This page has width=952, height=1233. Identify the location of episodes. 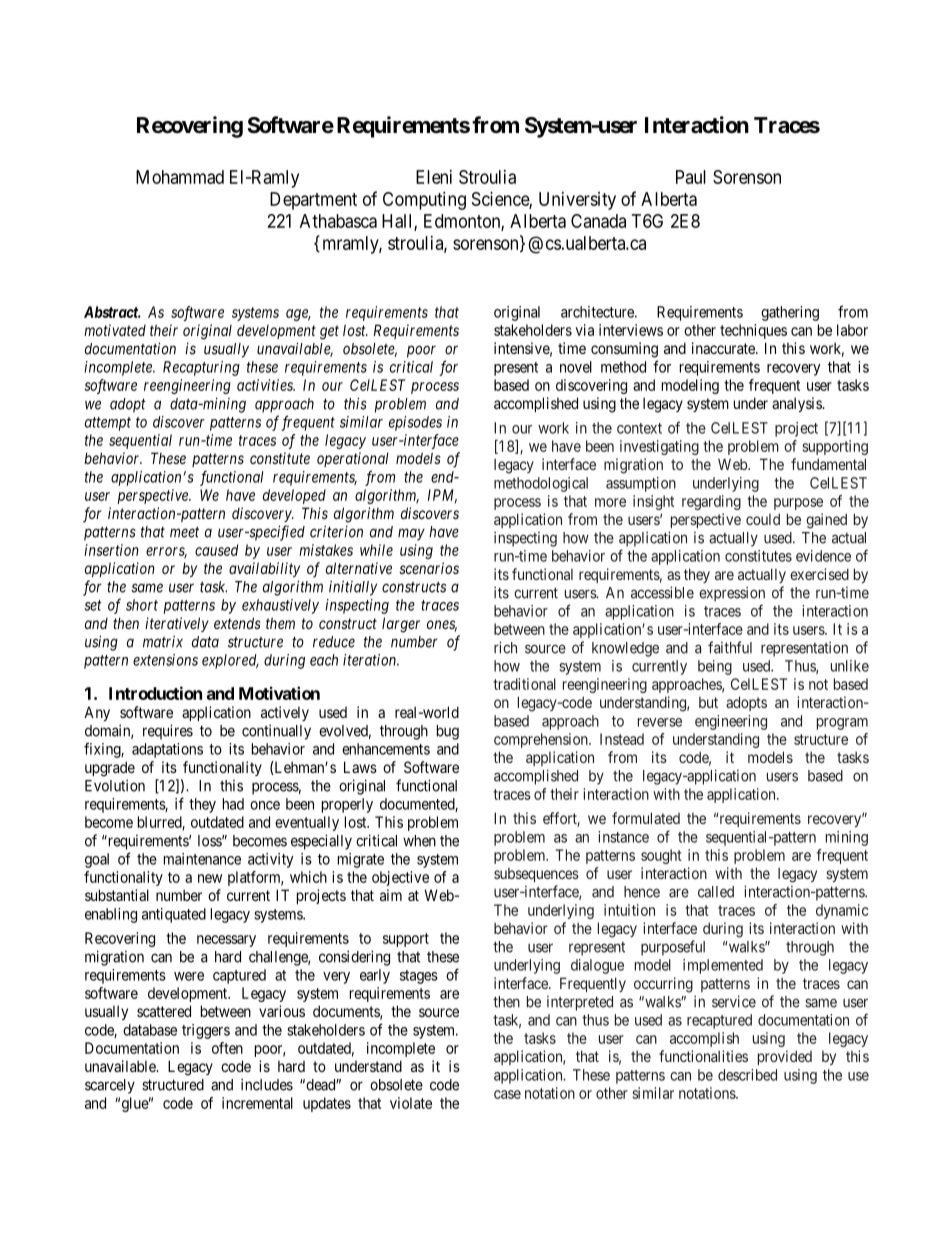
(415, 423).
